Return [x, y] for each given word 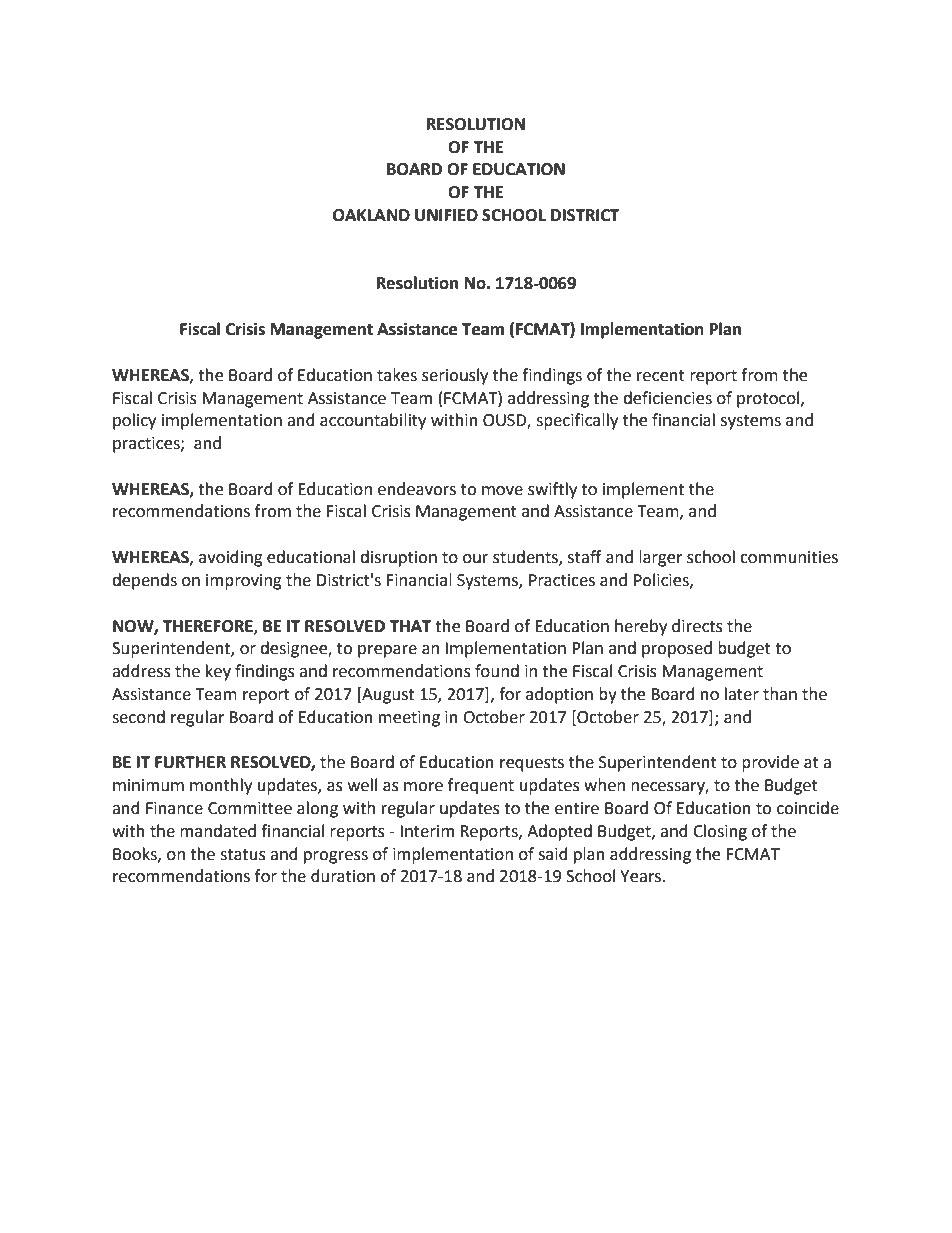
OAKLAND [371, 215]
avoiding [231, 558]
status [243, 855]
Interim [427, 831]
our [475, 559]
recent [661, 376]
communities [789, 557]
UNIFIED [446, 215]
